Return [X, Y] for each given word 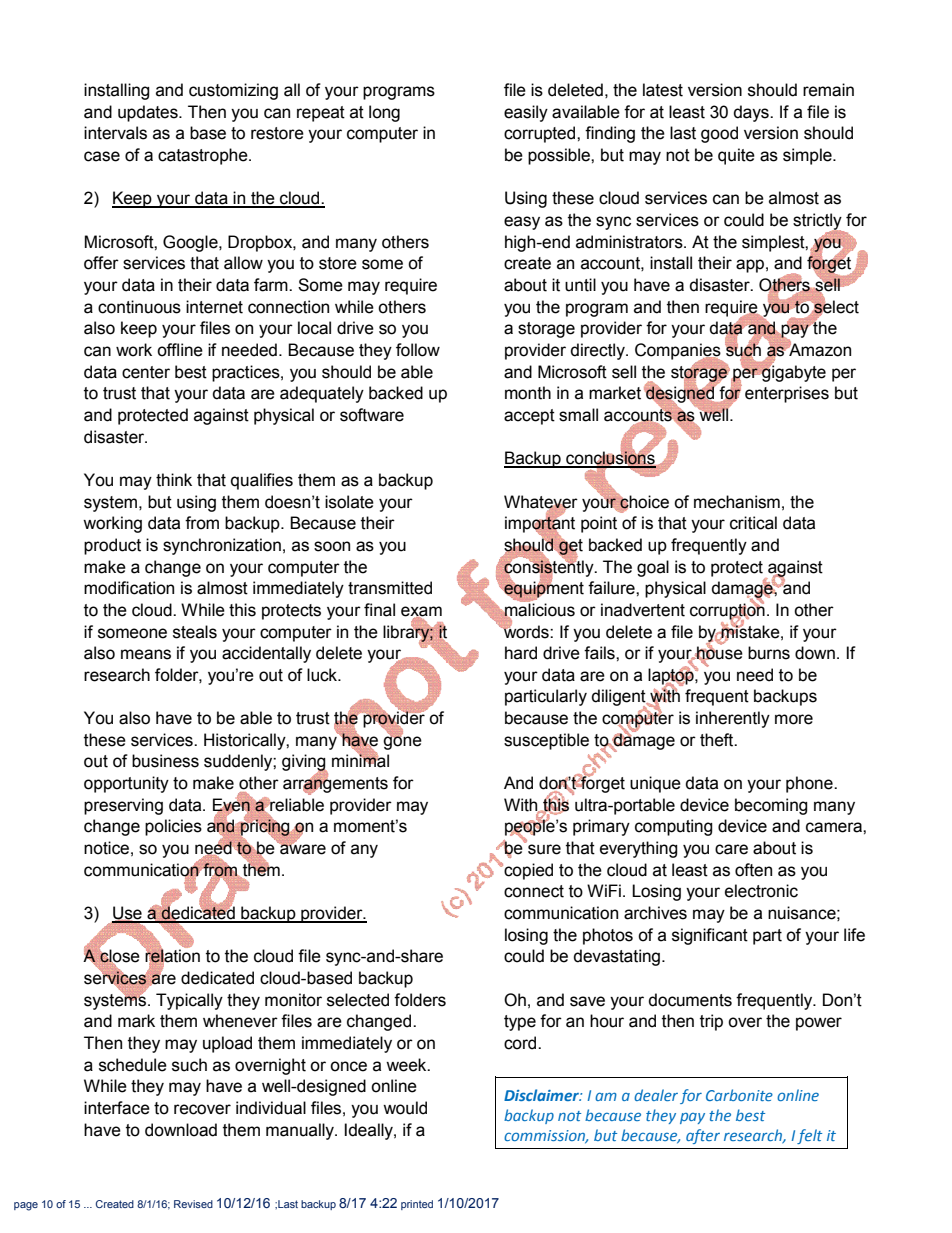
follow [418, 350]
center [146, 372]
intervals [115, 133]
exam [421, 612]
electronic [761, 891]
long [384, 113]
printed [417, 1205]
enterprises [787, 394]
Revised [193, 1204]
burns [769, 653]
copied [527, 871]
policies [173, 827]
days [752, 113]
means [146, 654]
